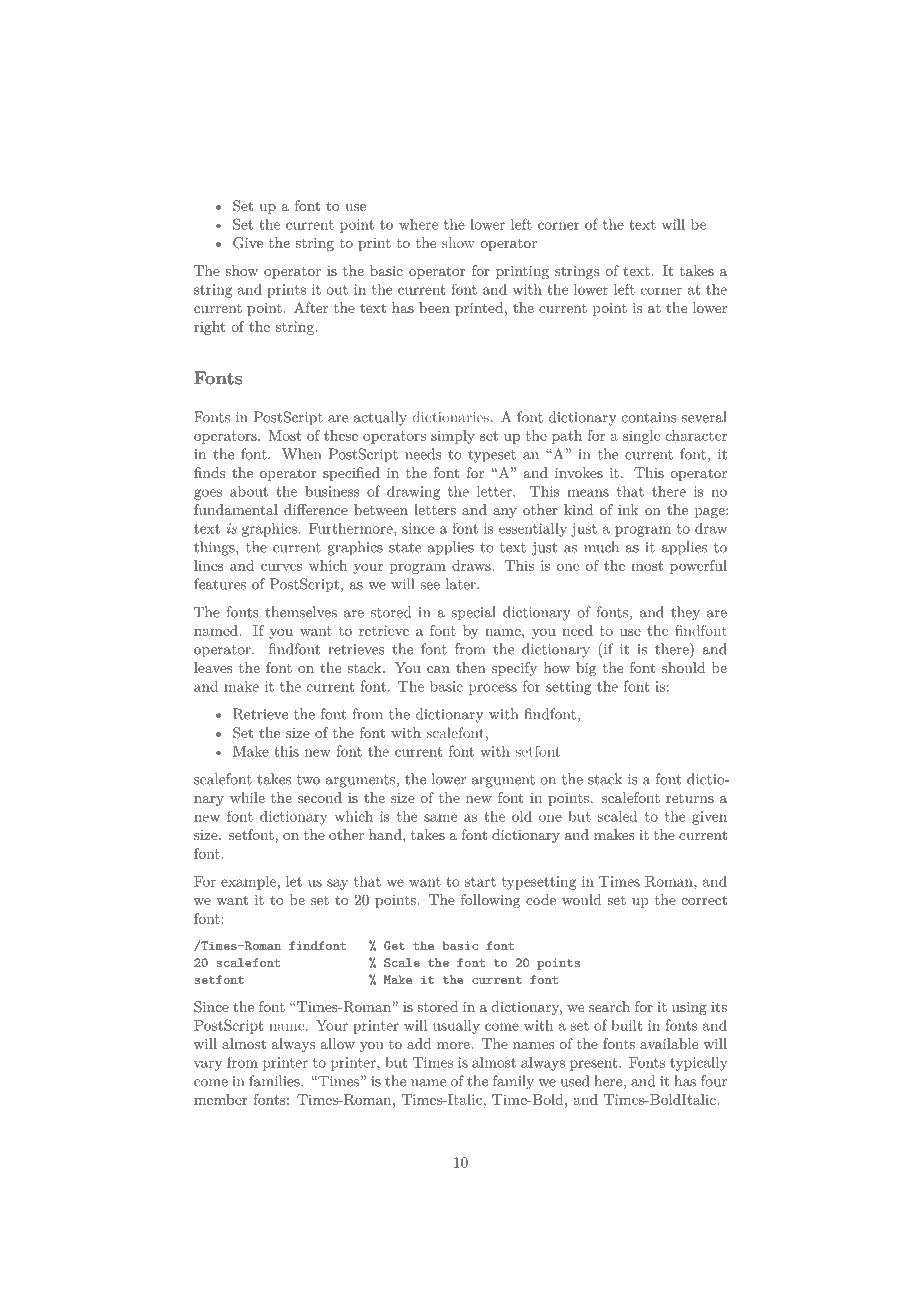 This document has height=1308, width=924. Describe the element at coordinates (473, 613) in the document. I see `special` at that location.
